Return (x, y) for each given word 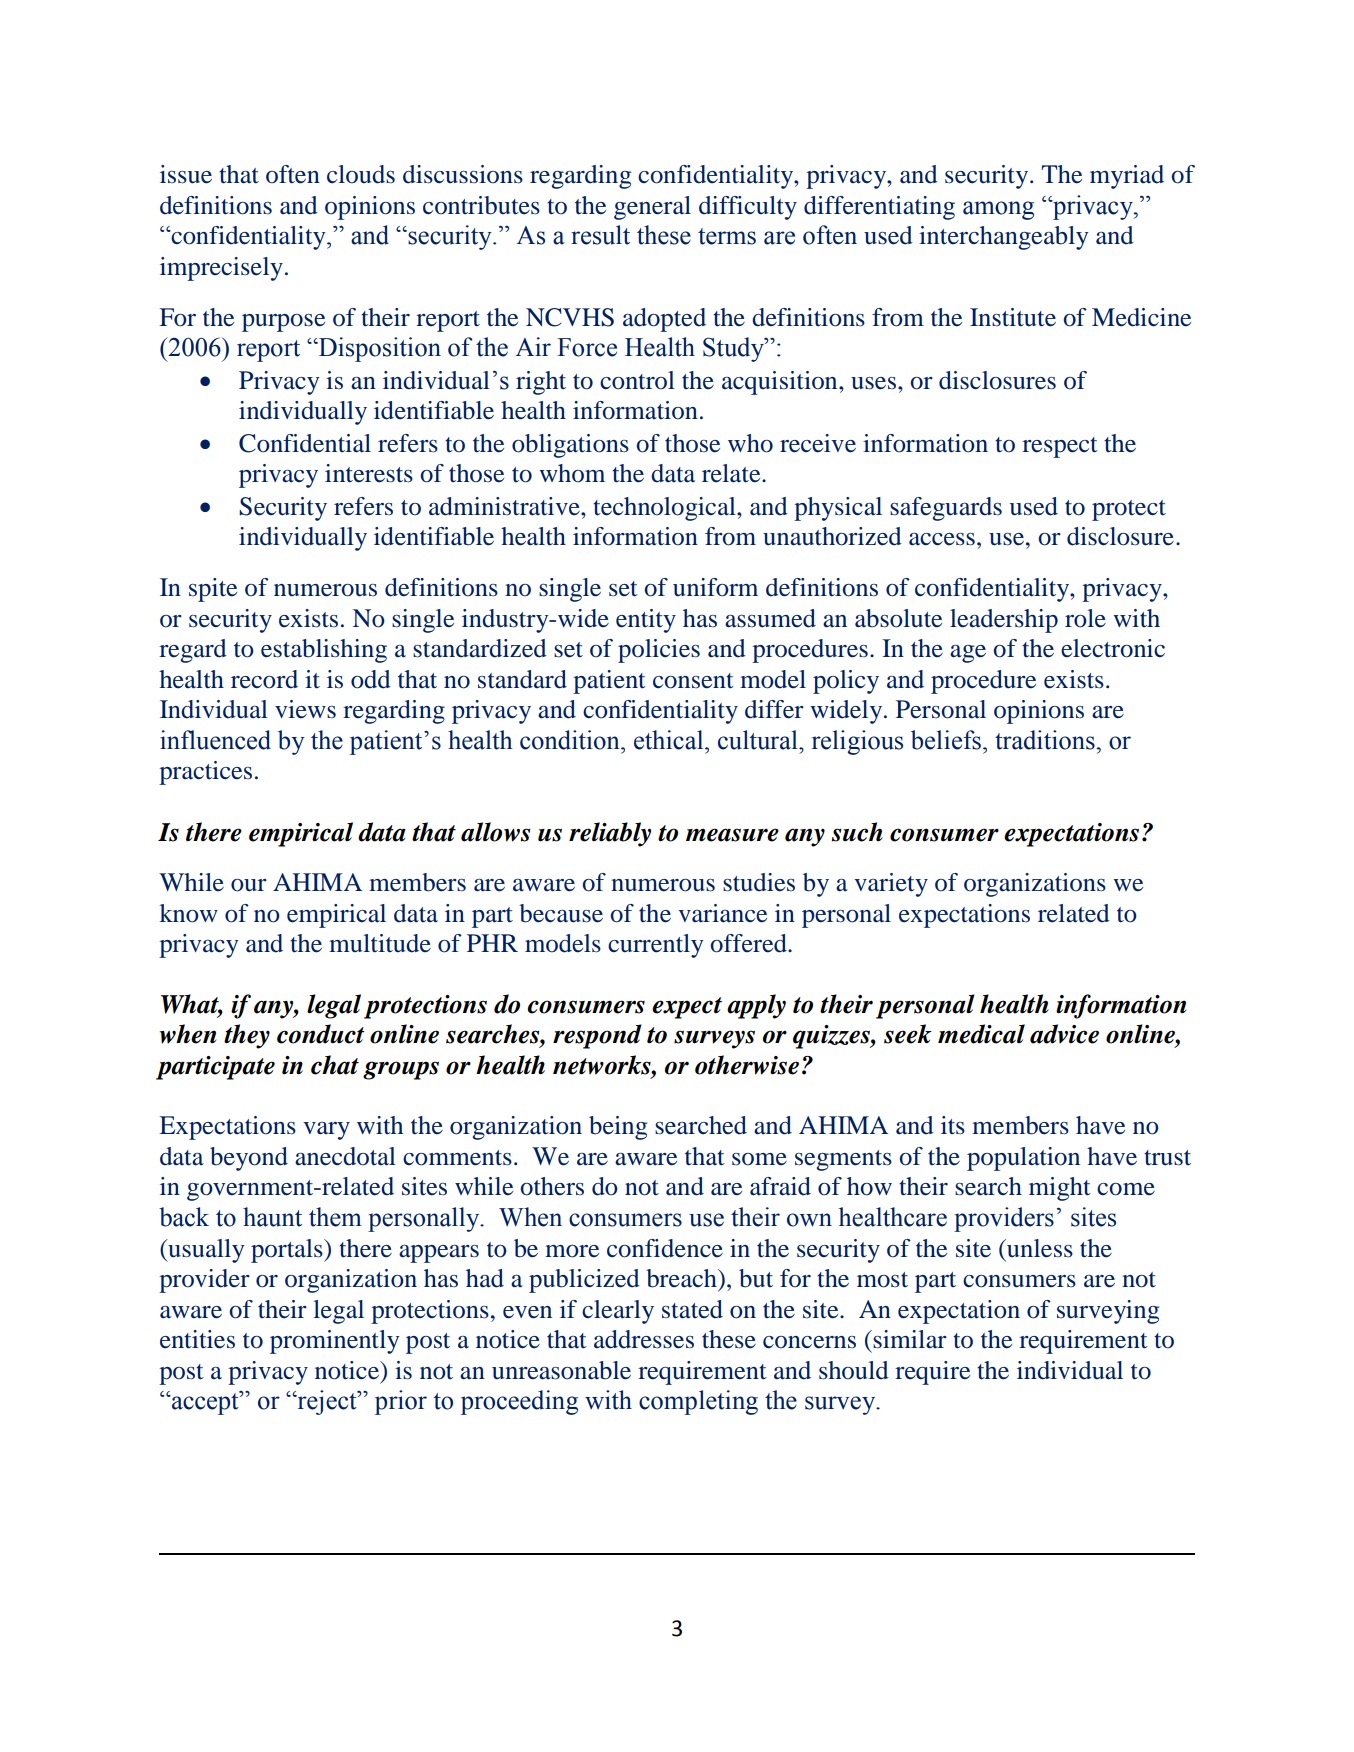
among (998, 210)
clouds (361, 174)
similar (909, 1339)
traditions (1046, 740)
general (652, 208)
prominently (334, 1342)
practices (205, 773)
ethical (670, 740)
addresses (644, 1339)
